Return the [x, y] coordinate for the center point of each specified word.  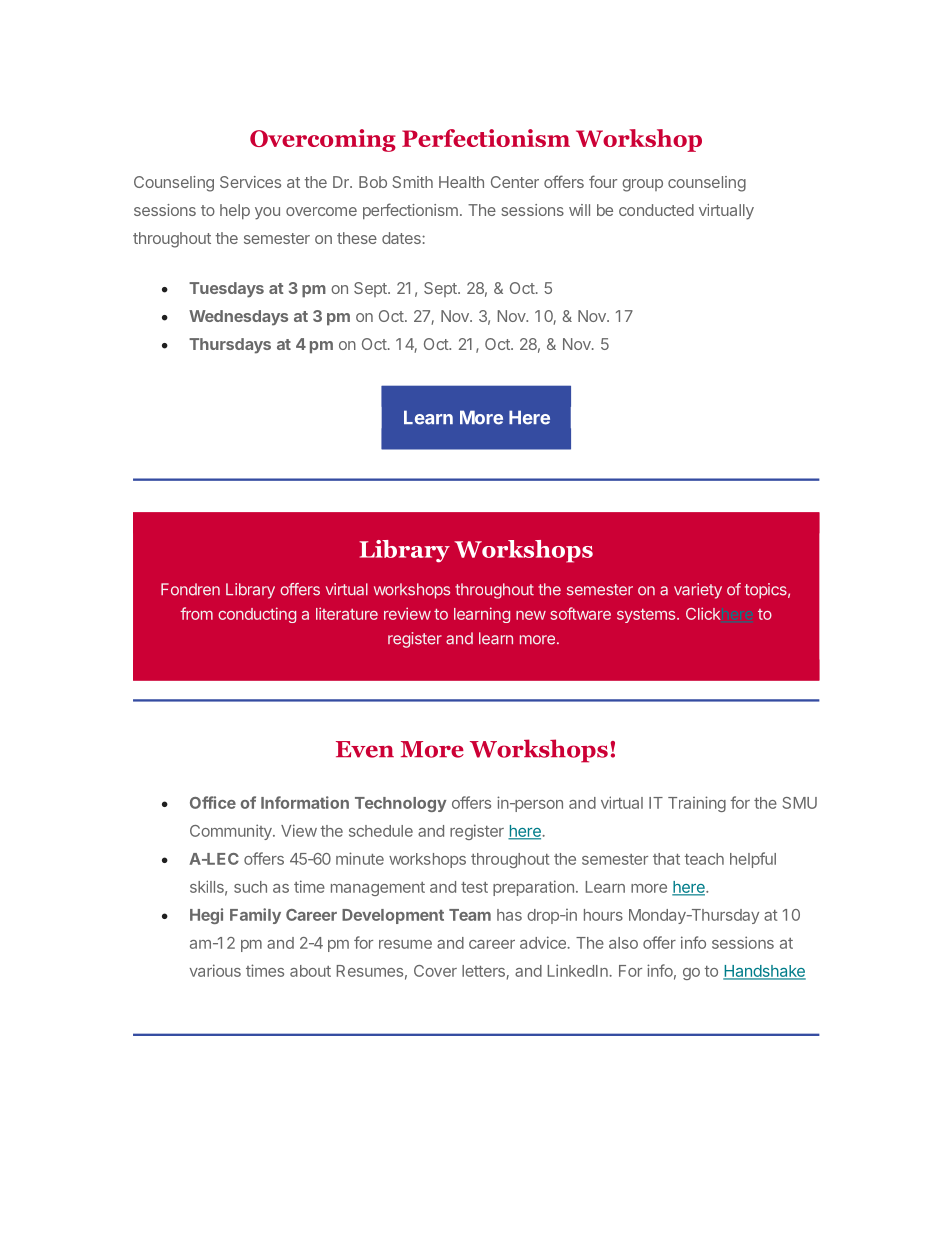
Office [213, 802]
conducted [656, 210]
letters [483, 971]
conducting [257, 615]
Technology [400, 804]
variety [698, 591]
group [642, 185]
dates [402, 238]
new [531, 615]
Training [697, 804]
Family [255, 916]
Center [515, 182]
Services [250, 182]
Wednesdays [238, 318]
